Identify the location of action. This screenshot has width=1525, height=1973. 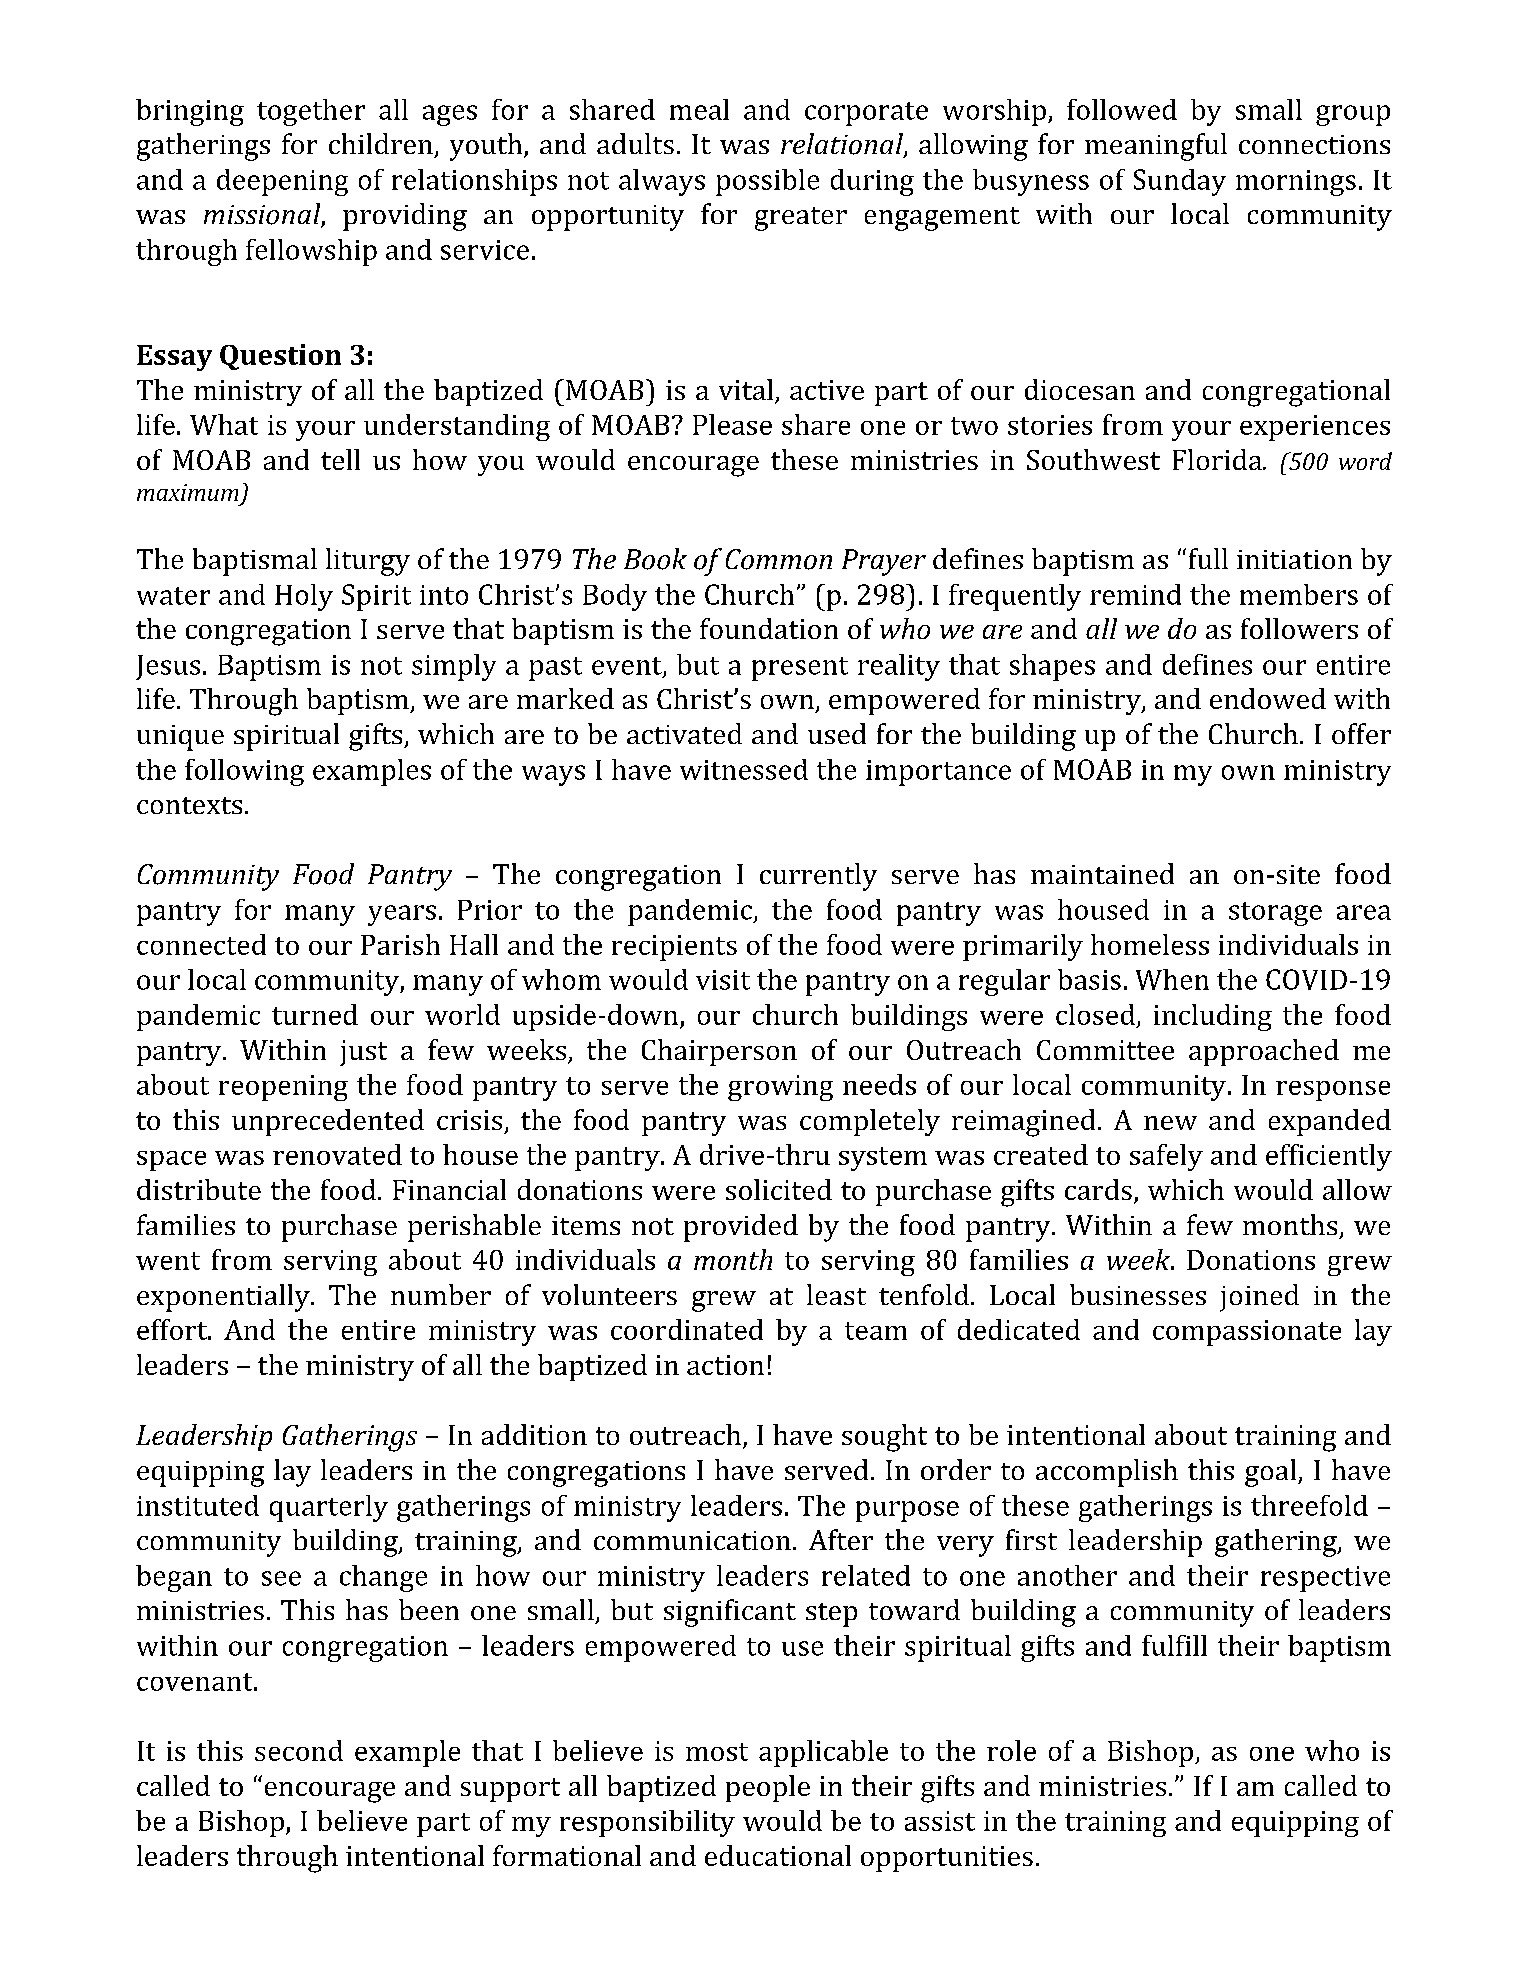
(725, 1365).
